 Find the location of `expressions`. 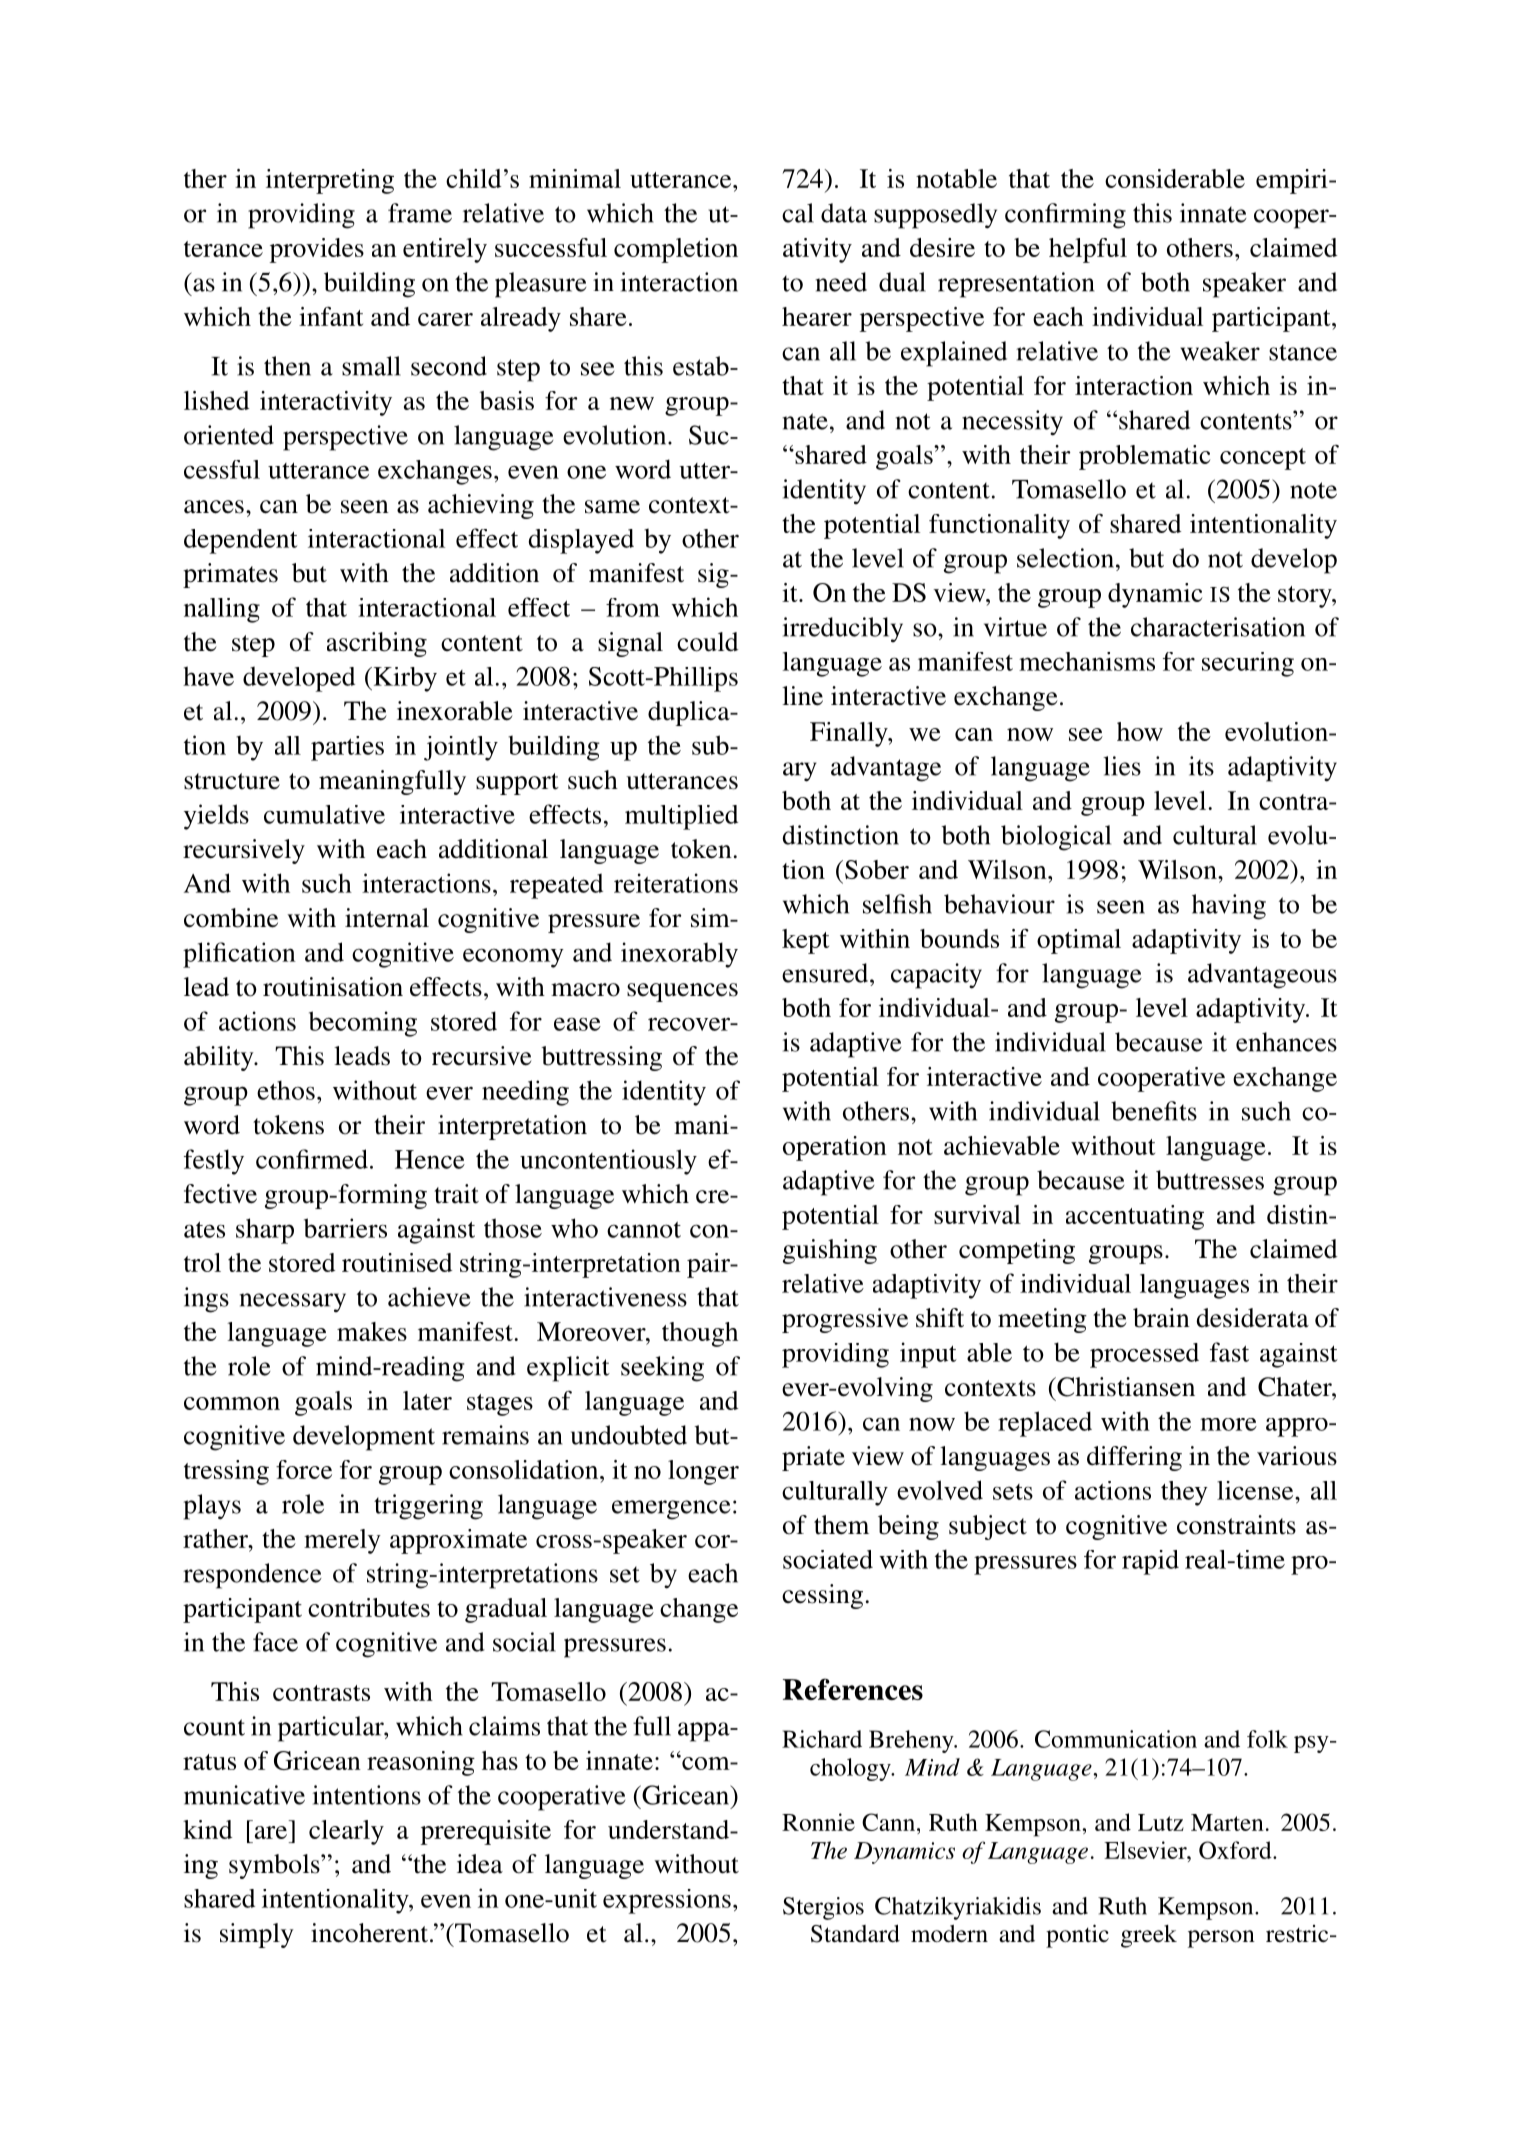

expressions is located at coordinates (667, 1901).
